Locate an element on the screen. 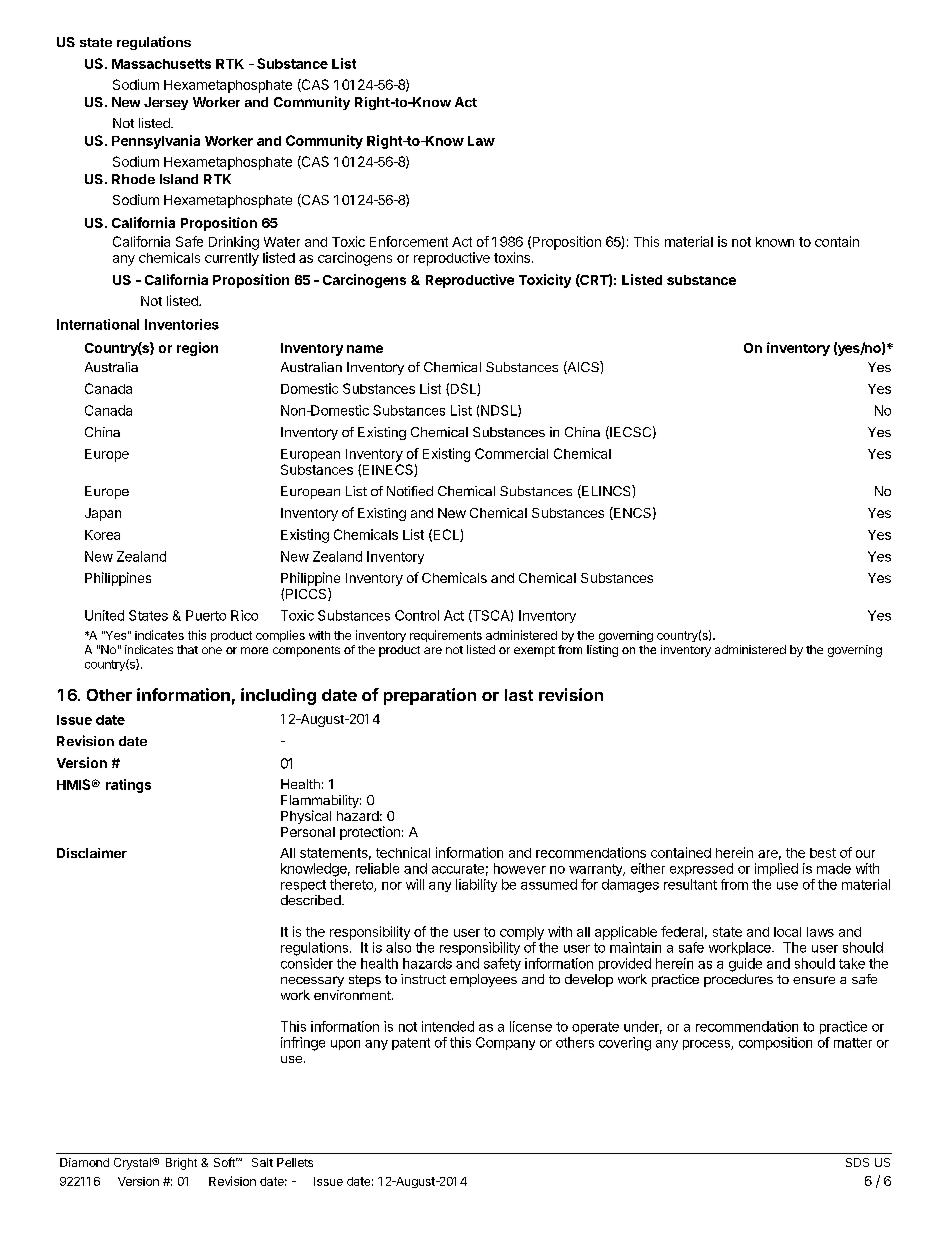 This screenshot has width=952, height=1233. Salt is located at coordinates (262, 1162).
